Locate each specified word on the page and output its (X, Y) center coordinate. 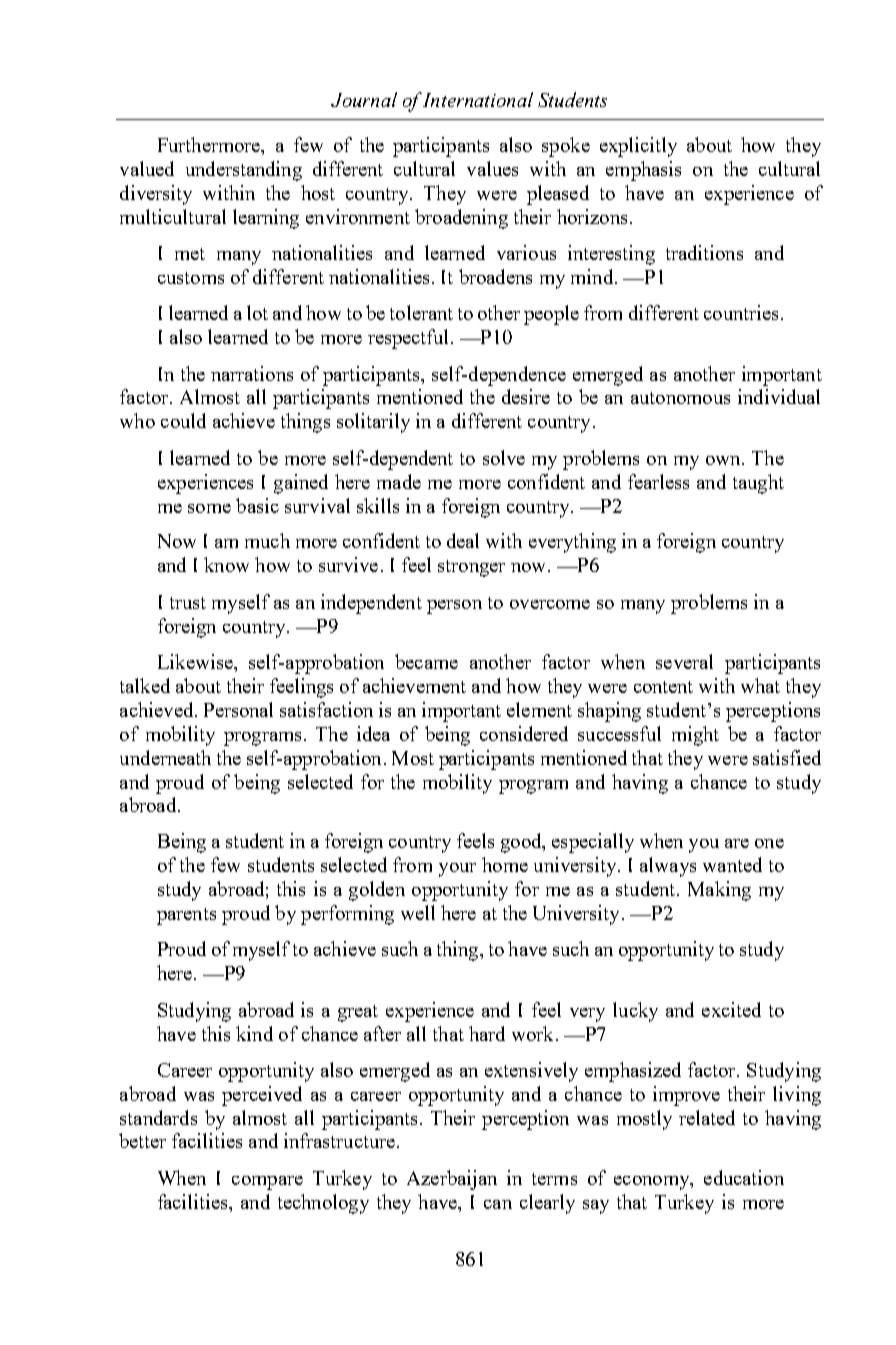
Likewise (196, 661)
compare (267, 1183)
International (478, 99)
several (684, 661)
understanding (244, 171)
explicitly (638, 147)
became (426, 661)
